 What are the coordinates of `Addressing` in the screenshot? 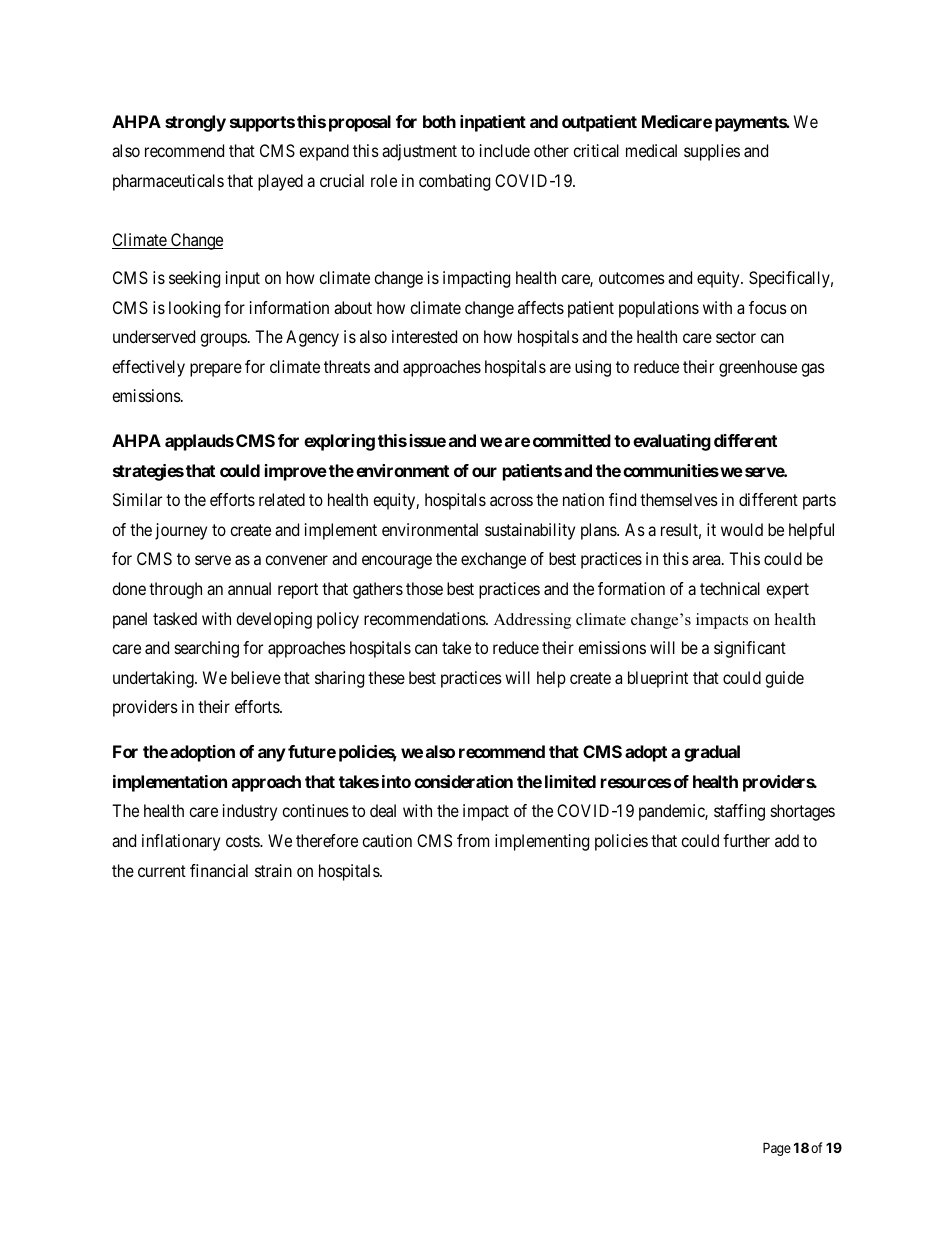 It's located at (532, 621).
